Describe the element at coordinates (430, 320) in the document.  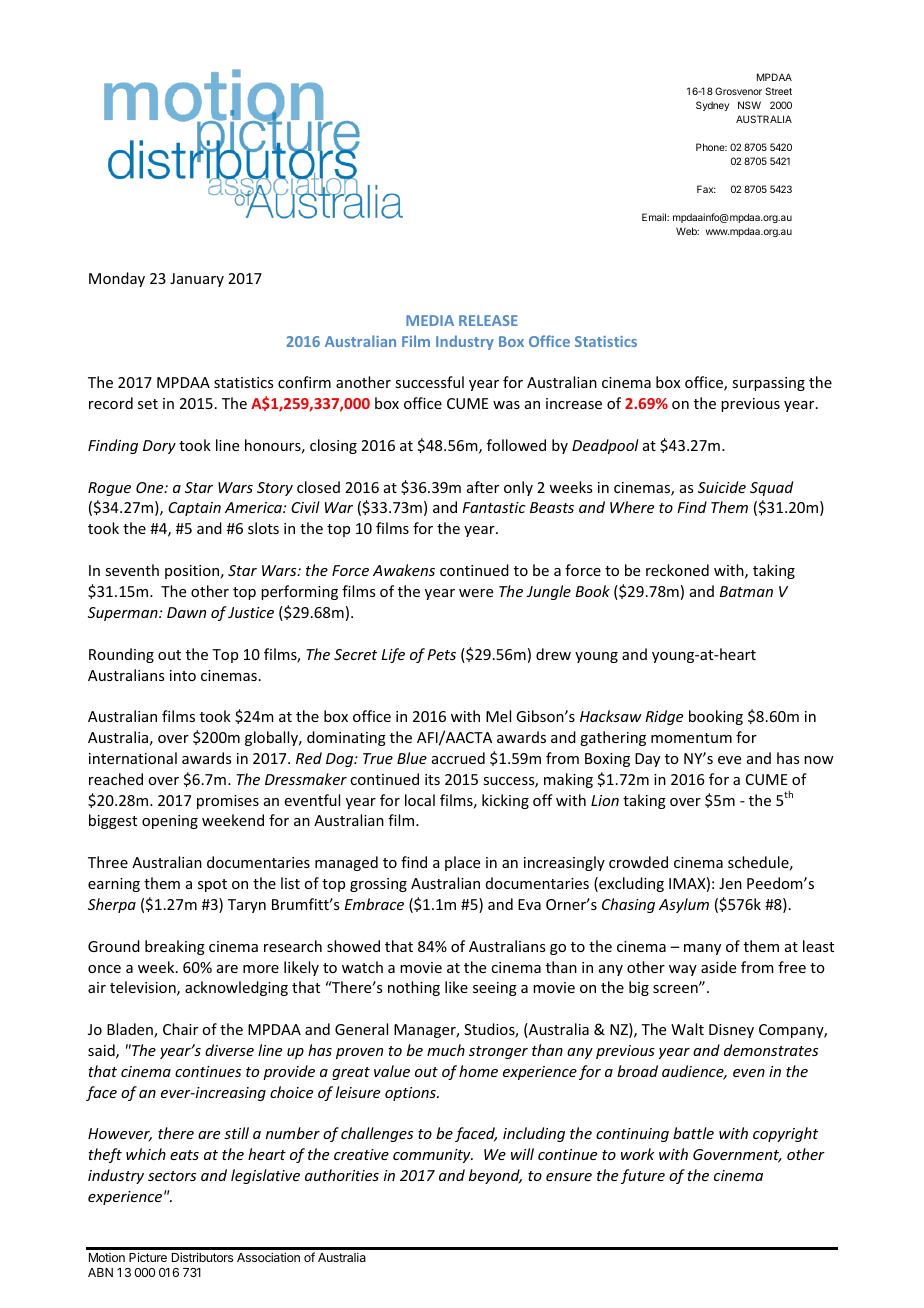
I see `MEDIA` at that location.
